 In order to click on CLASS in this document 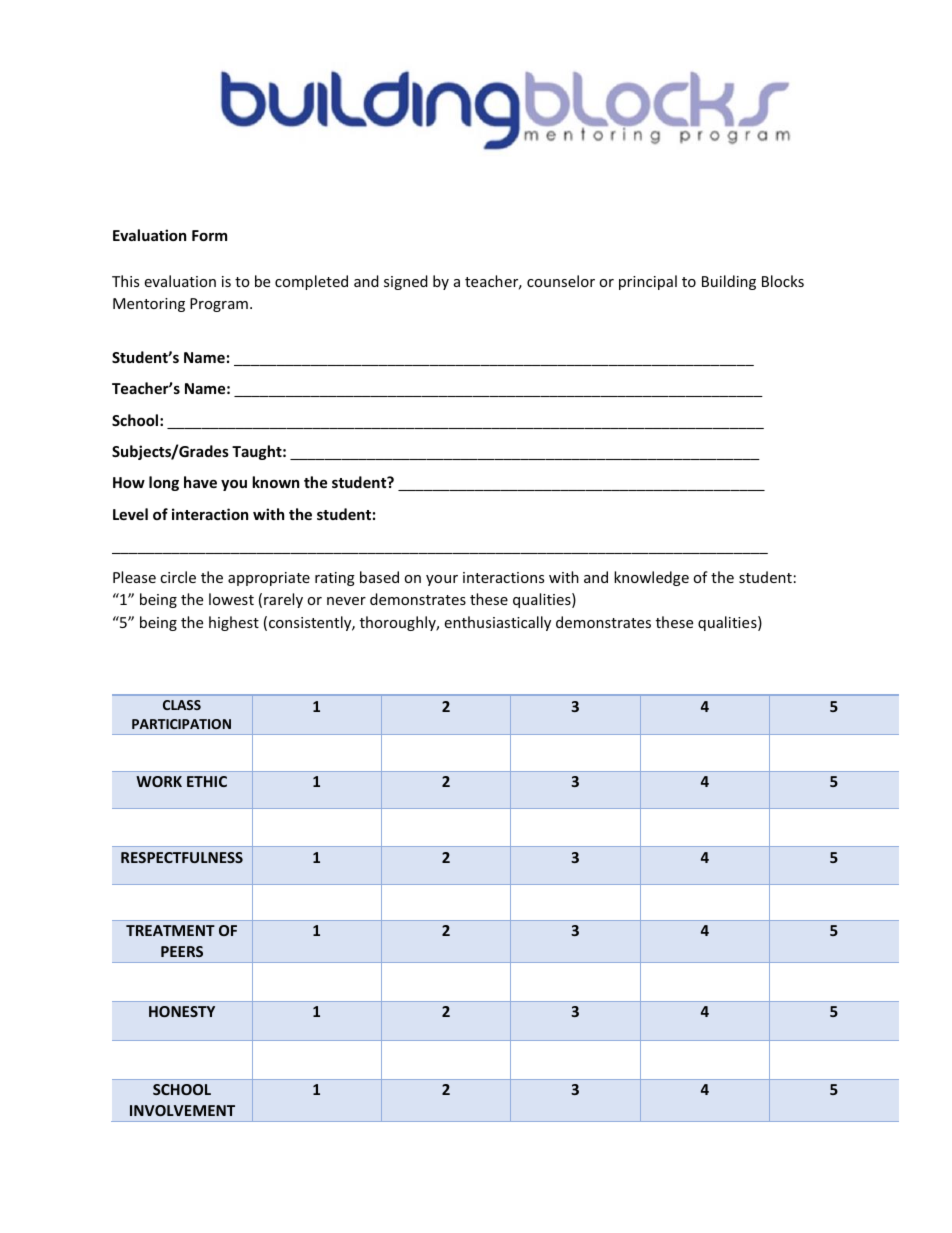, I will do `click(182, 705)`.
